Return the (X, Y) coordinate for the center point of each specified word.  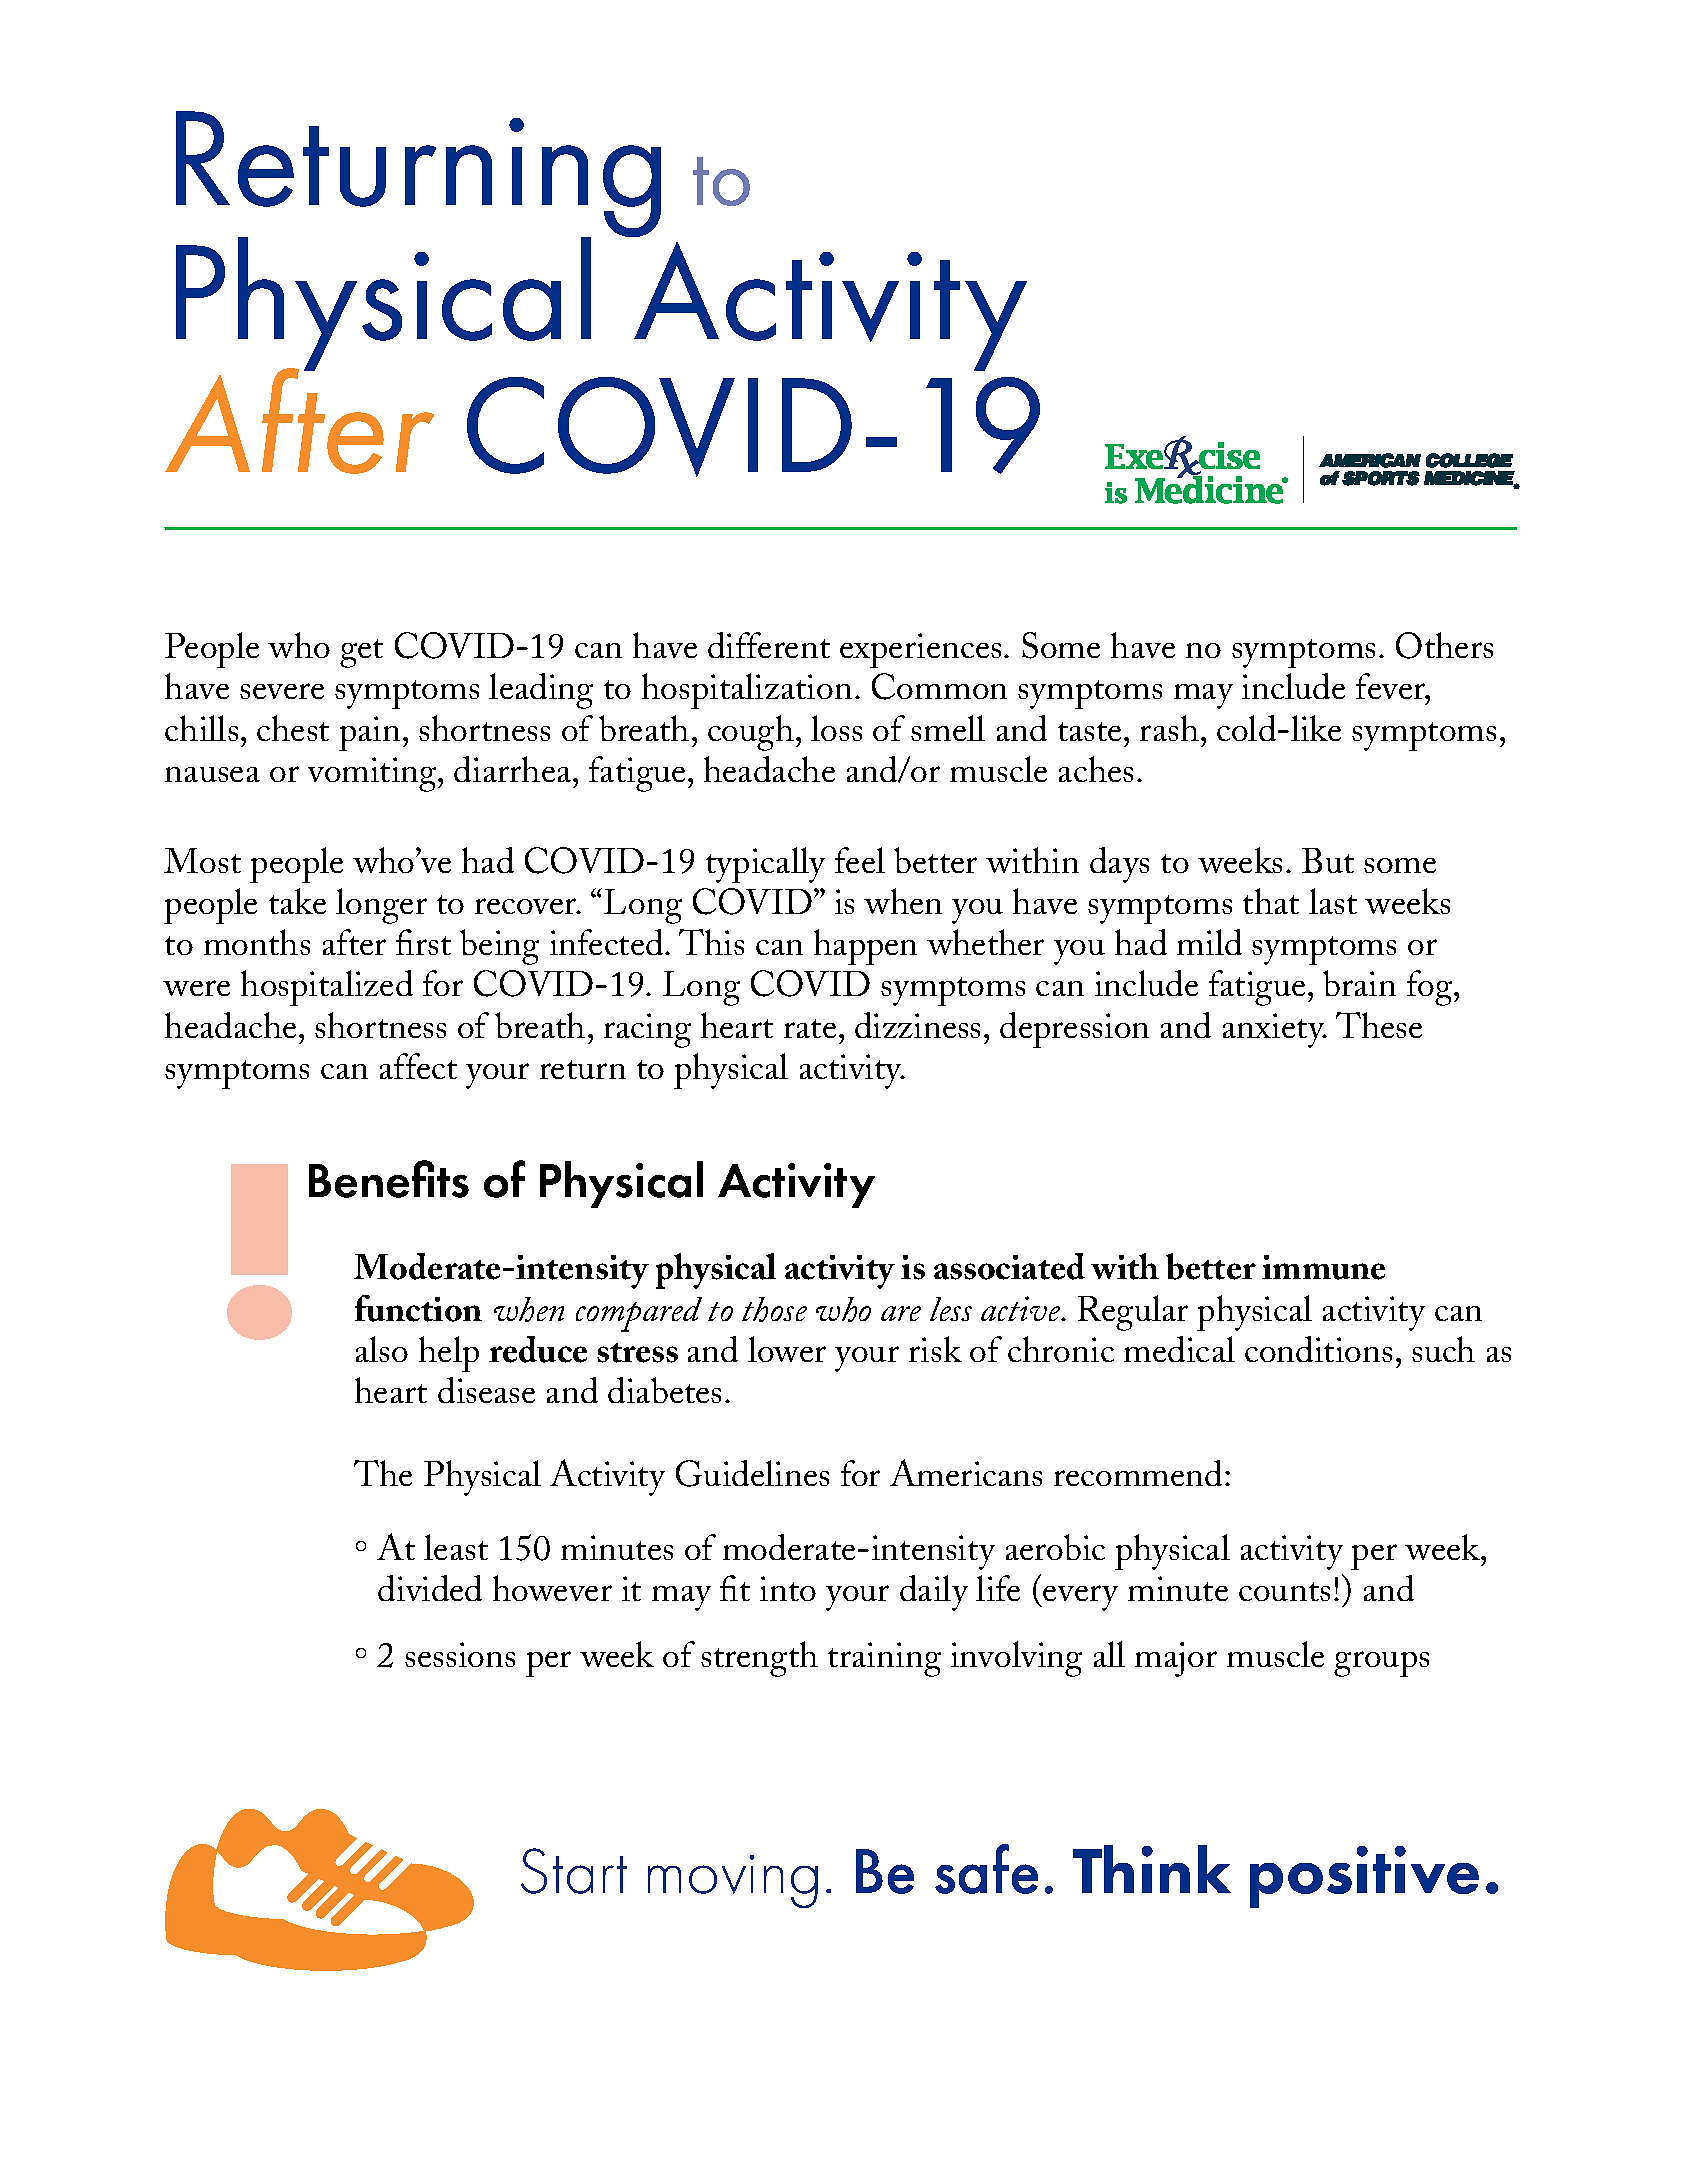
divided (430, 1588)
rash (1169, 728)
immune (1323, 1267)
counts (1284, 1591)
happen (865, 947)
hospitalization (747, 691)
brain (1359, 983)
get (361, 653)
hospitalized (327, 988)
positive (1364, 1877)
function (418, 1308)
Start (574, 1871)
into (788, 1588)
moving (733, 1881)
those (774, 1309)
